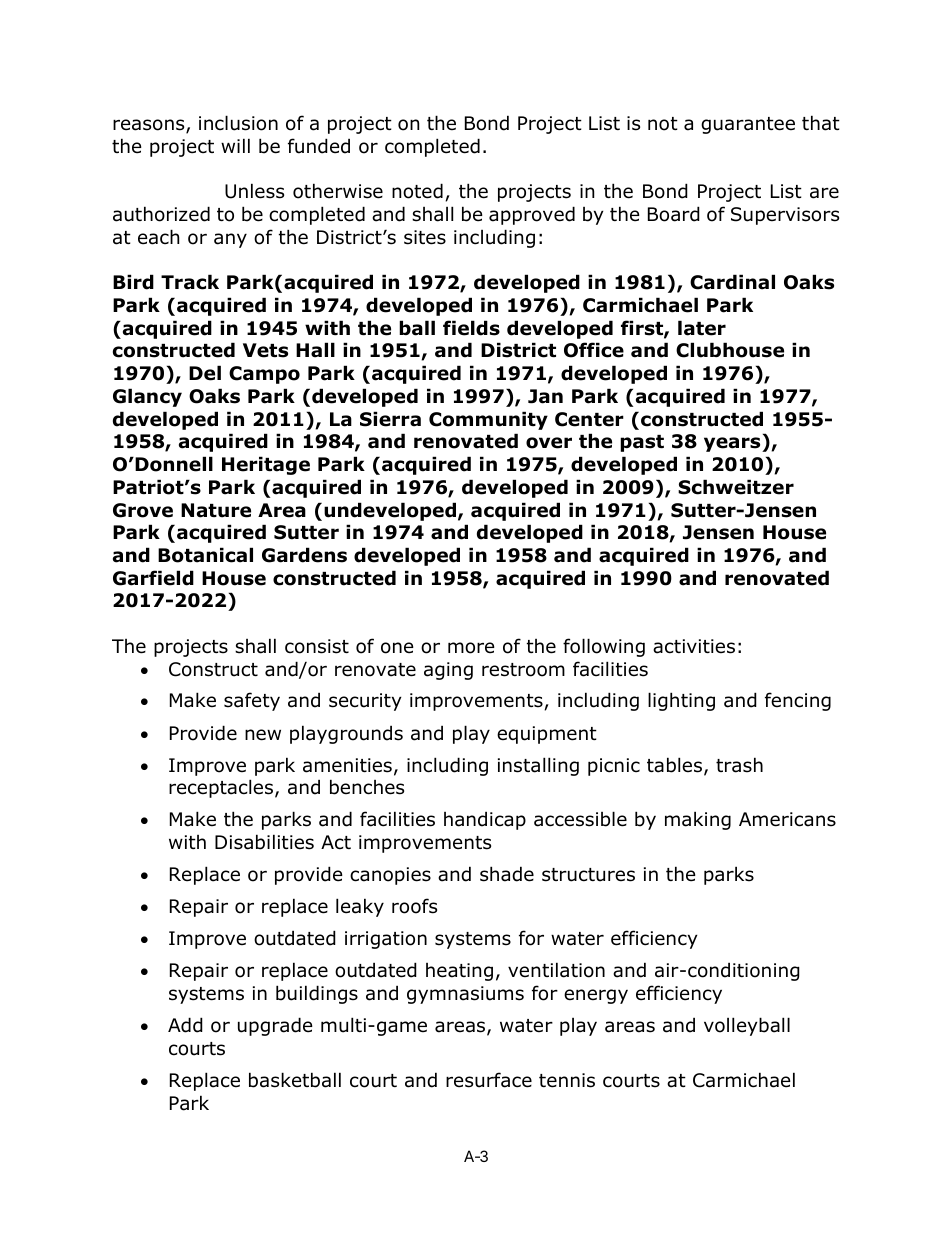 The image size is (952, 1233). I want to click on Botanical, so click(205, 555).
